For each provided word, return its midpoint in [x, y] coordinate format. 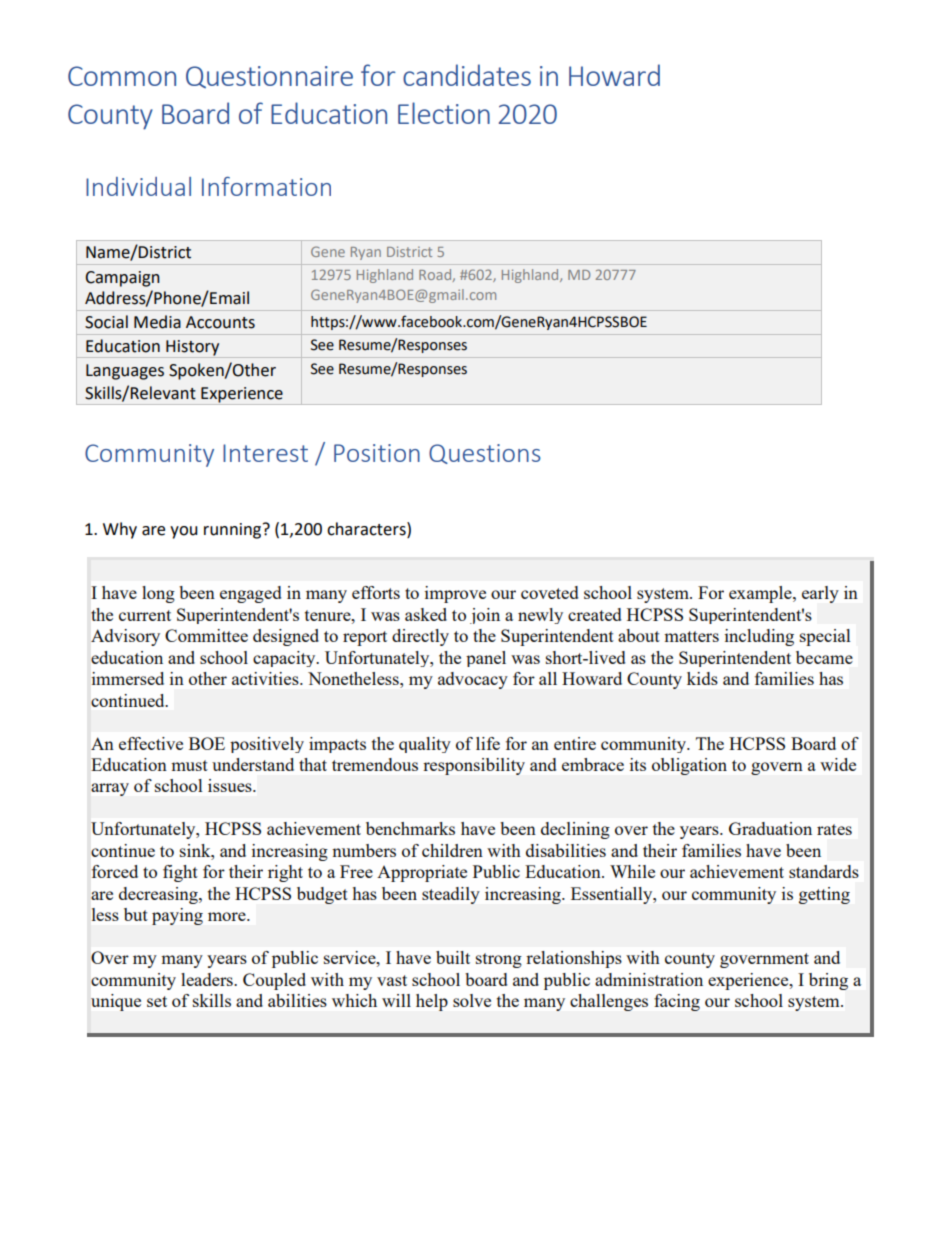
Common [122, 76]
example [761, 594]
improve [455, 594]
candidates [467, 75]
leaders [208, 979]
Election [444, 113]
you [184, 532]
